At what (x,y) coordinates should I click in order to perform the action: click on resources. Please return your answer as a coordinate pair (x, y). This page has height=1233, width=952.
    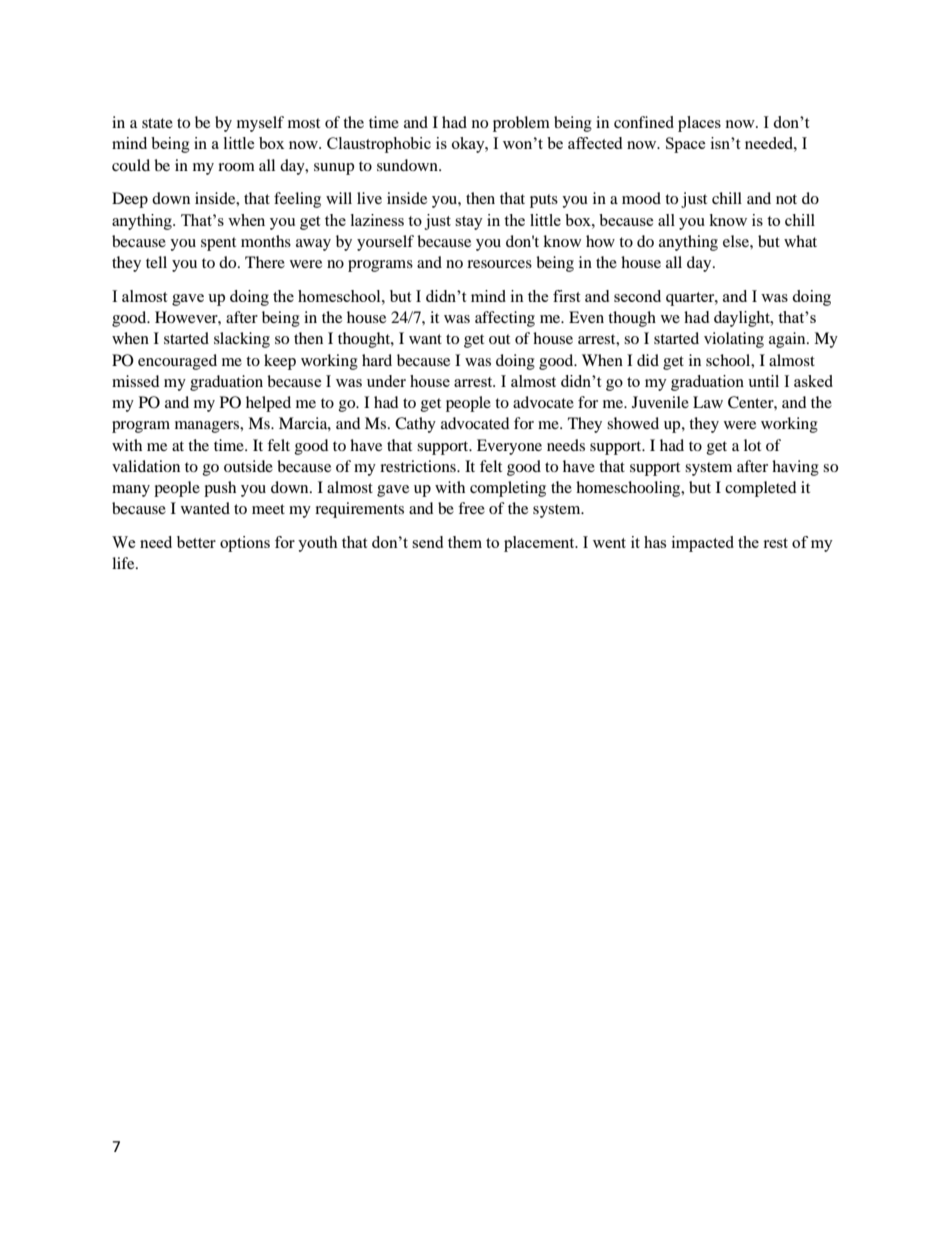
    Looking at the image, I should click on (499, 264).
